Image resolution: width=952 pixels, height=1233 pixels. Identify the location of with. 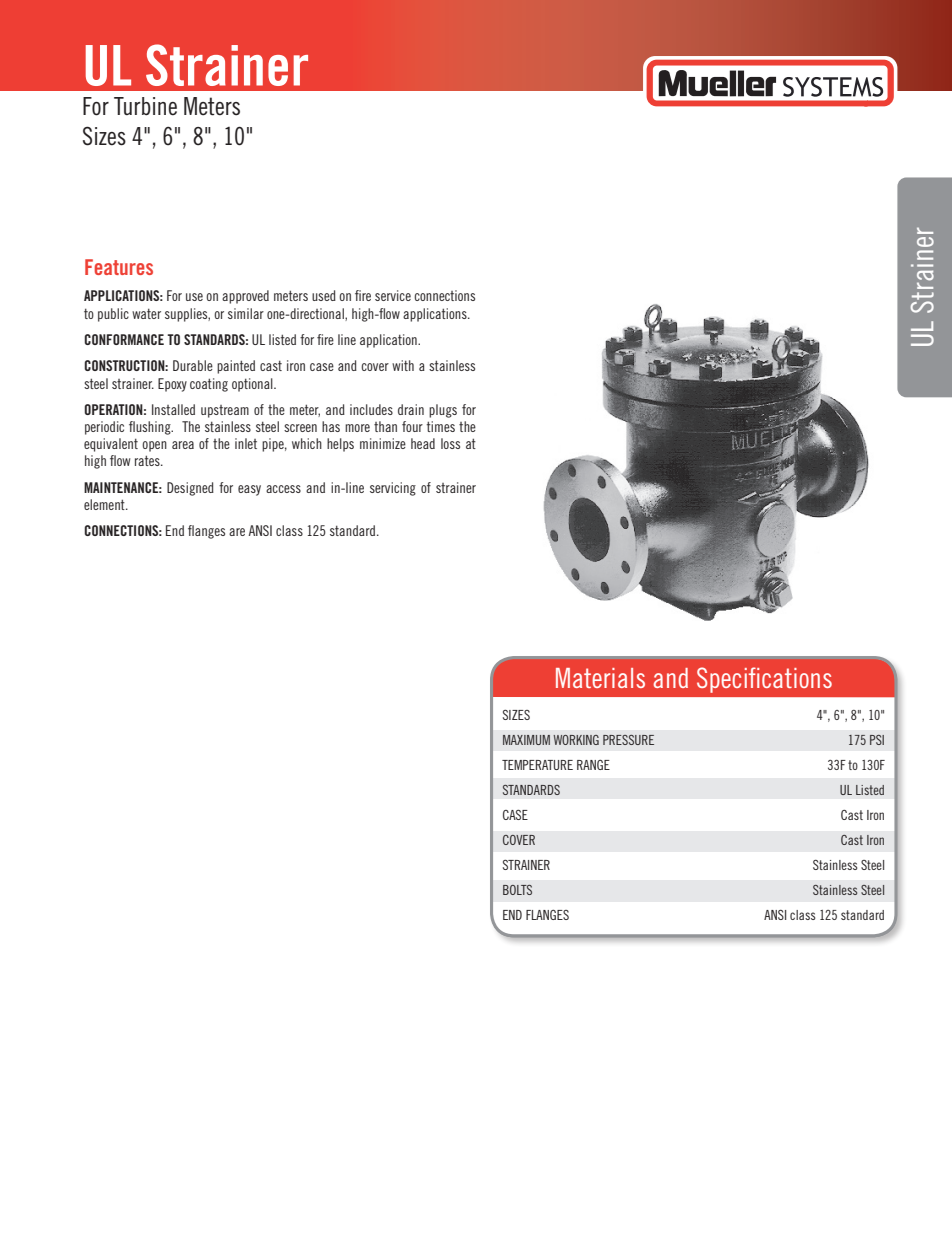
(403, 365).
